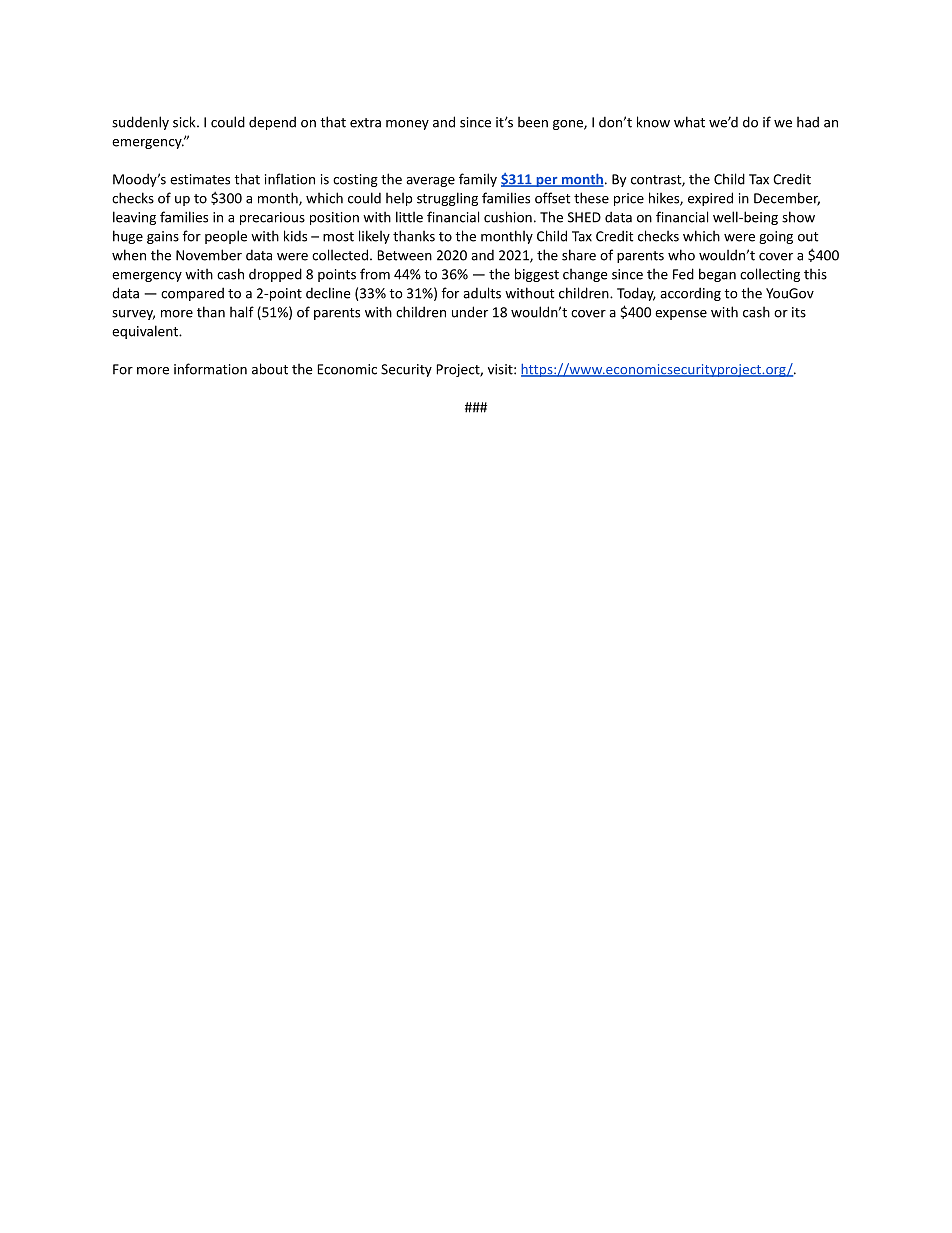  I want to click on information, so click(210, 369).
